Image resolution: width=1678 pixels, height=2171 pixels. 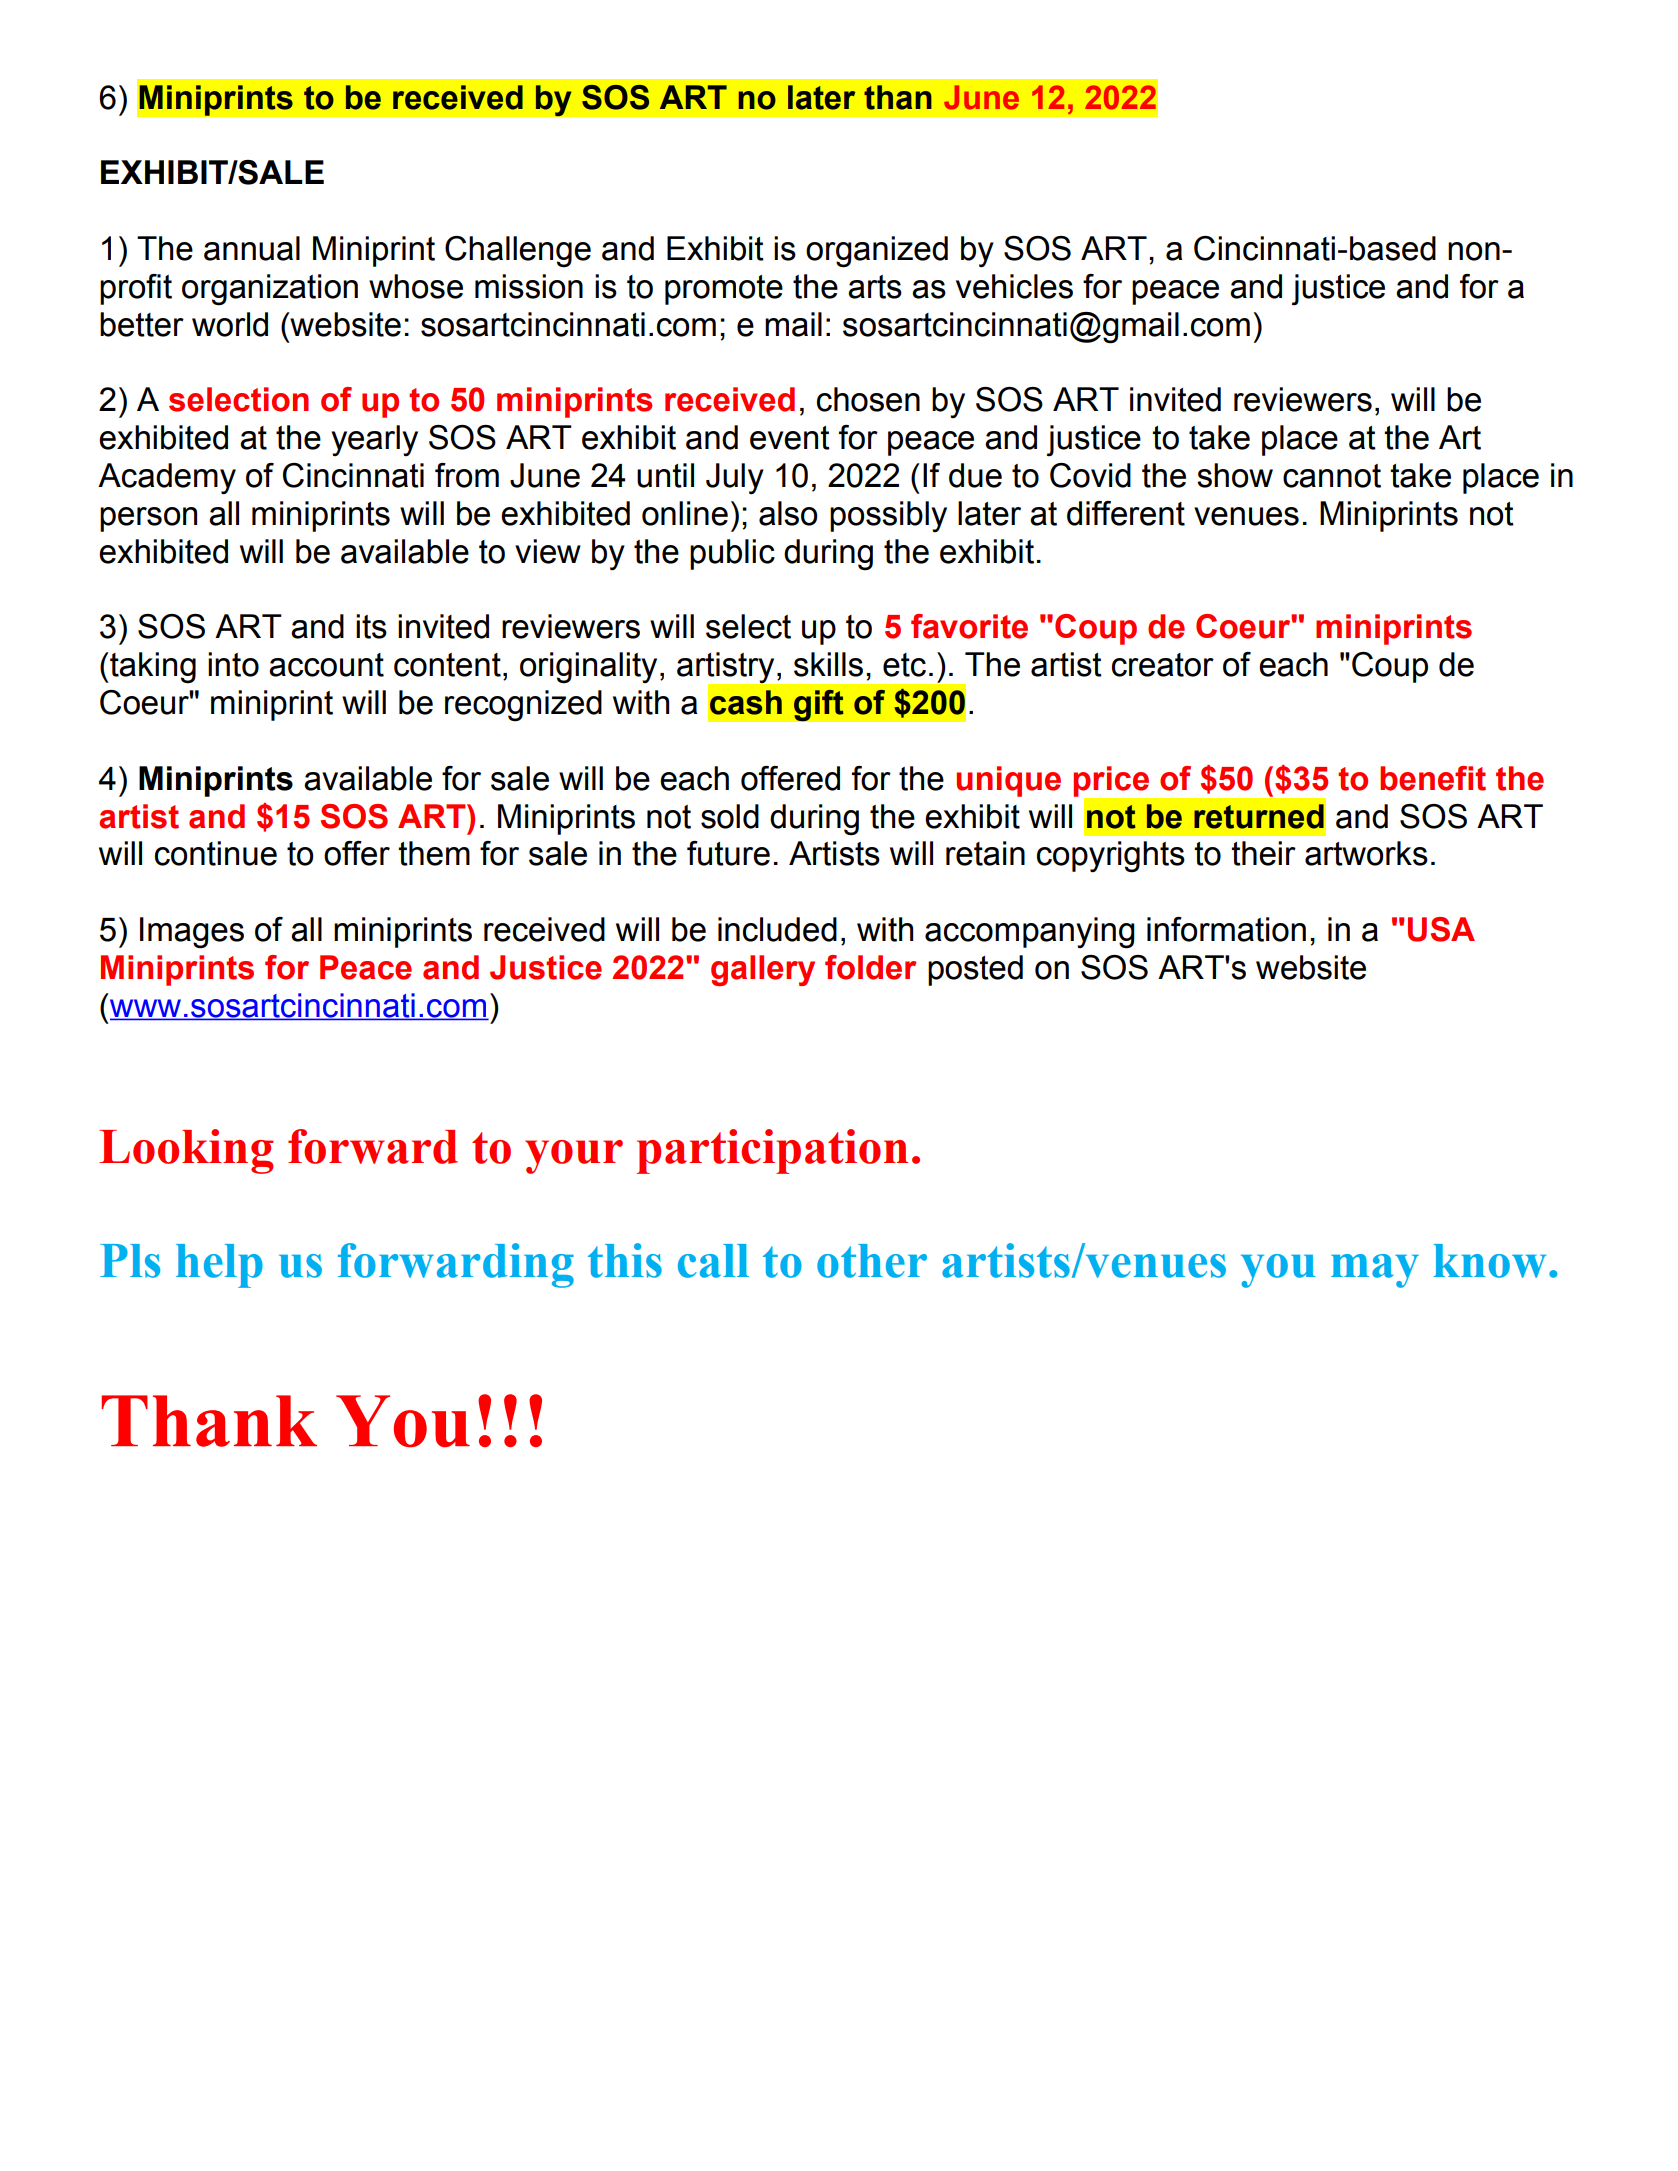 What do you see at coordinates (252, 248) in the image?
I see `annual` at bounding box center [252, 248].
